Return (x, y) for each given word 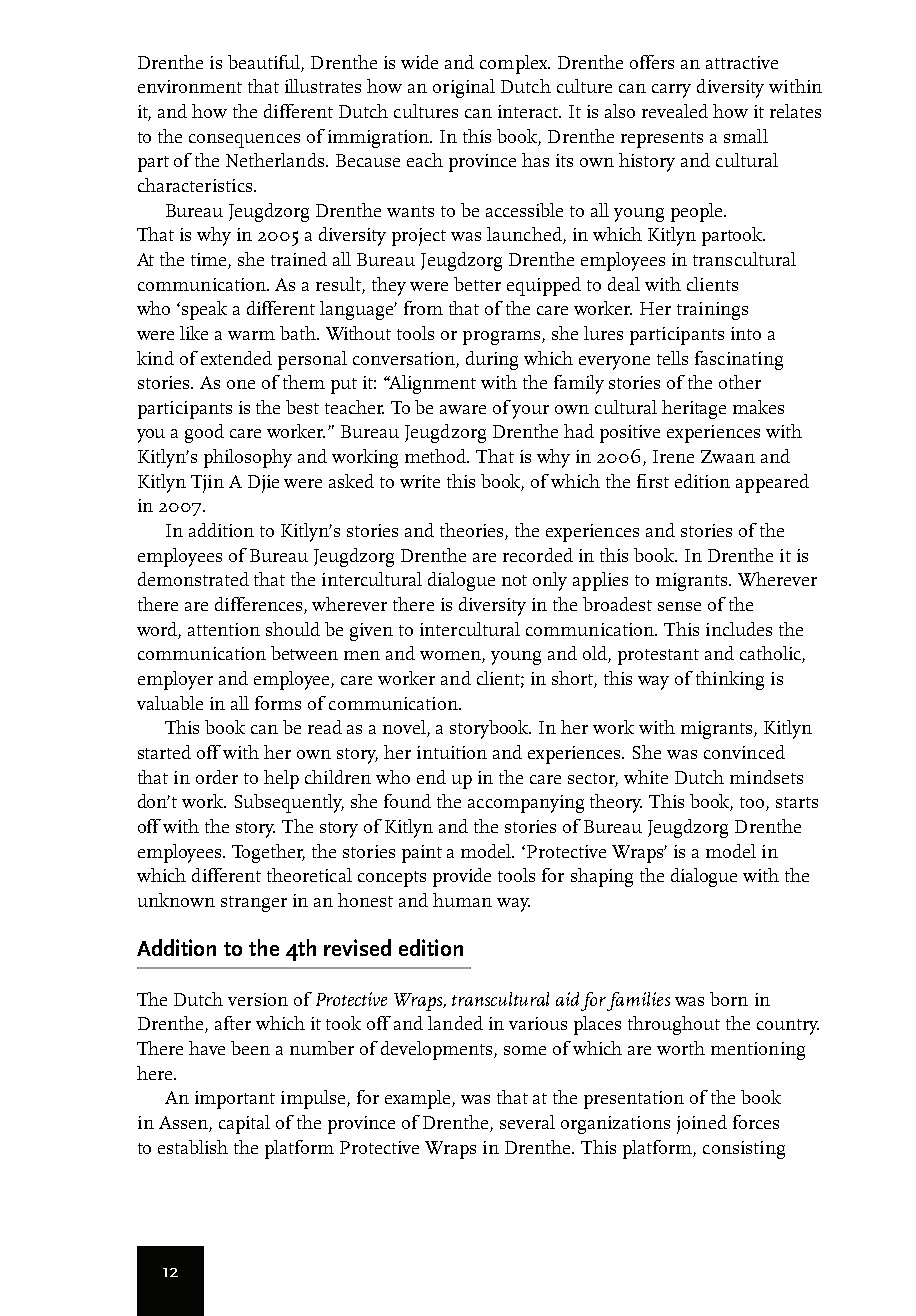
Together (268, 853)
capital (244, 1124)
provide (462, 877)
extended (236, 358)
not (514, 580)
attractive (742, 62)
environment (190, 86)
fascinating (739, 360)
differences (260, 605)
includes (739, 629)
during (492, 360)
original (464, 88)
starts (797, 802)
